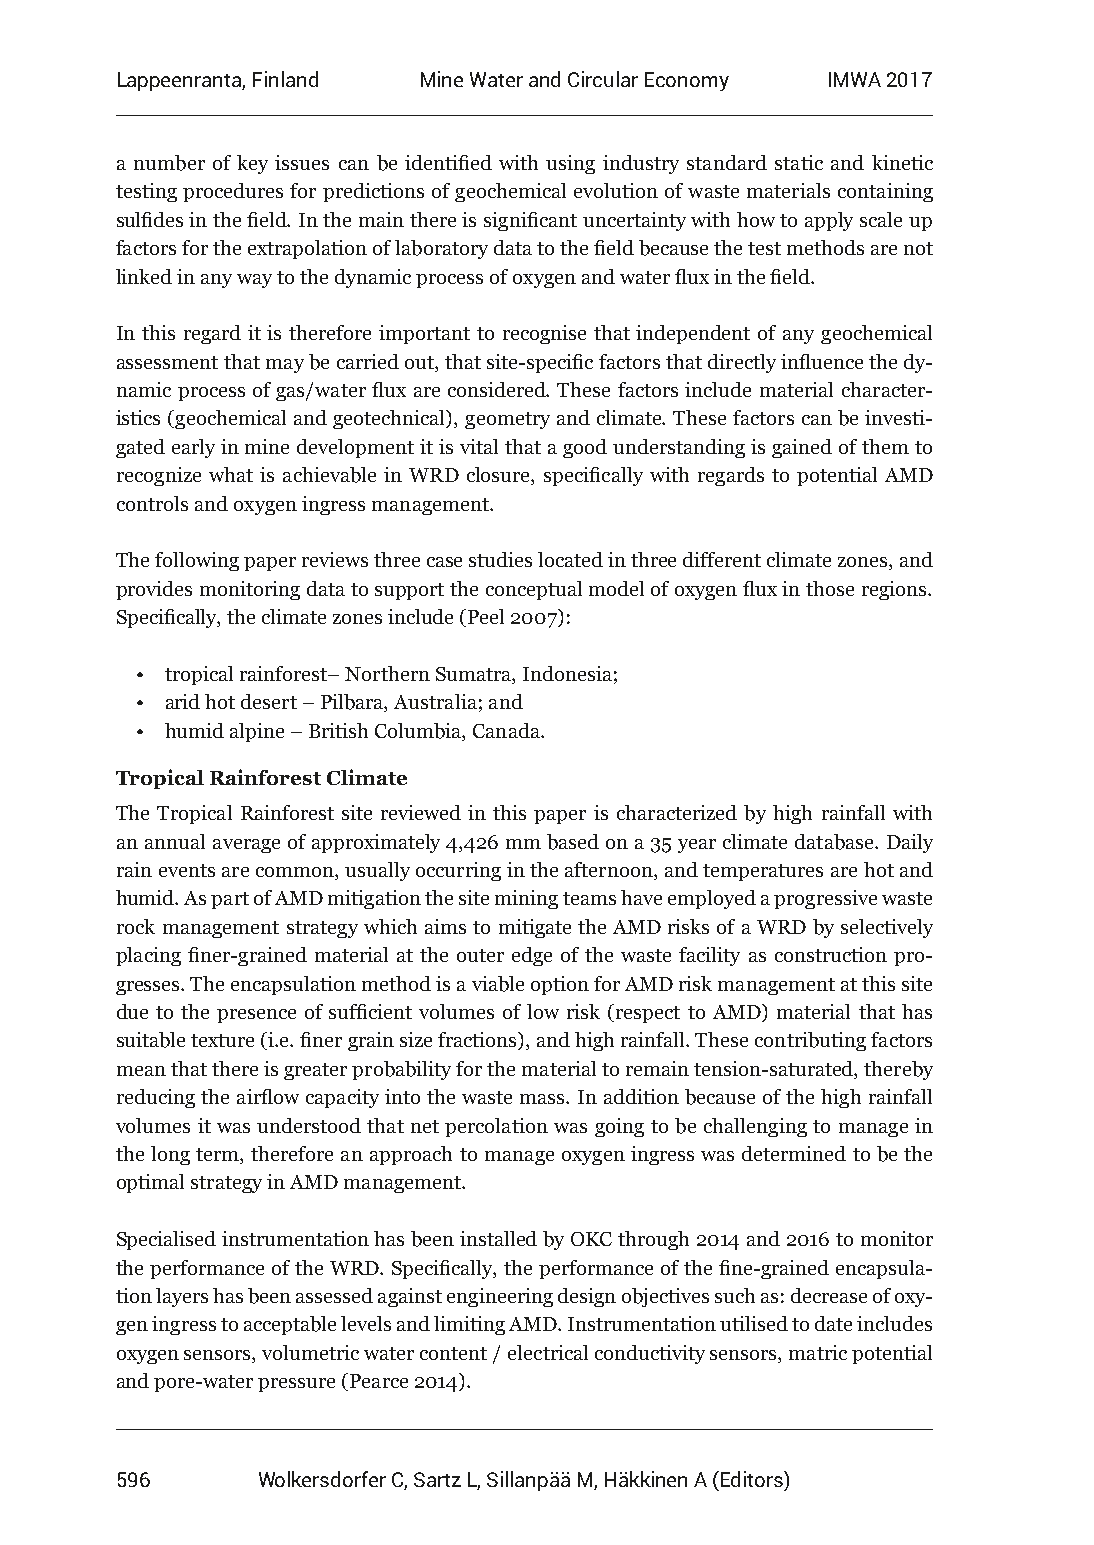 The height and width of the image is (1545, 1094). What do you see at coordinates (799, 162) in the image?
I see `static` at bounding box center [799, 162].
